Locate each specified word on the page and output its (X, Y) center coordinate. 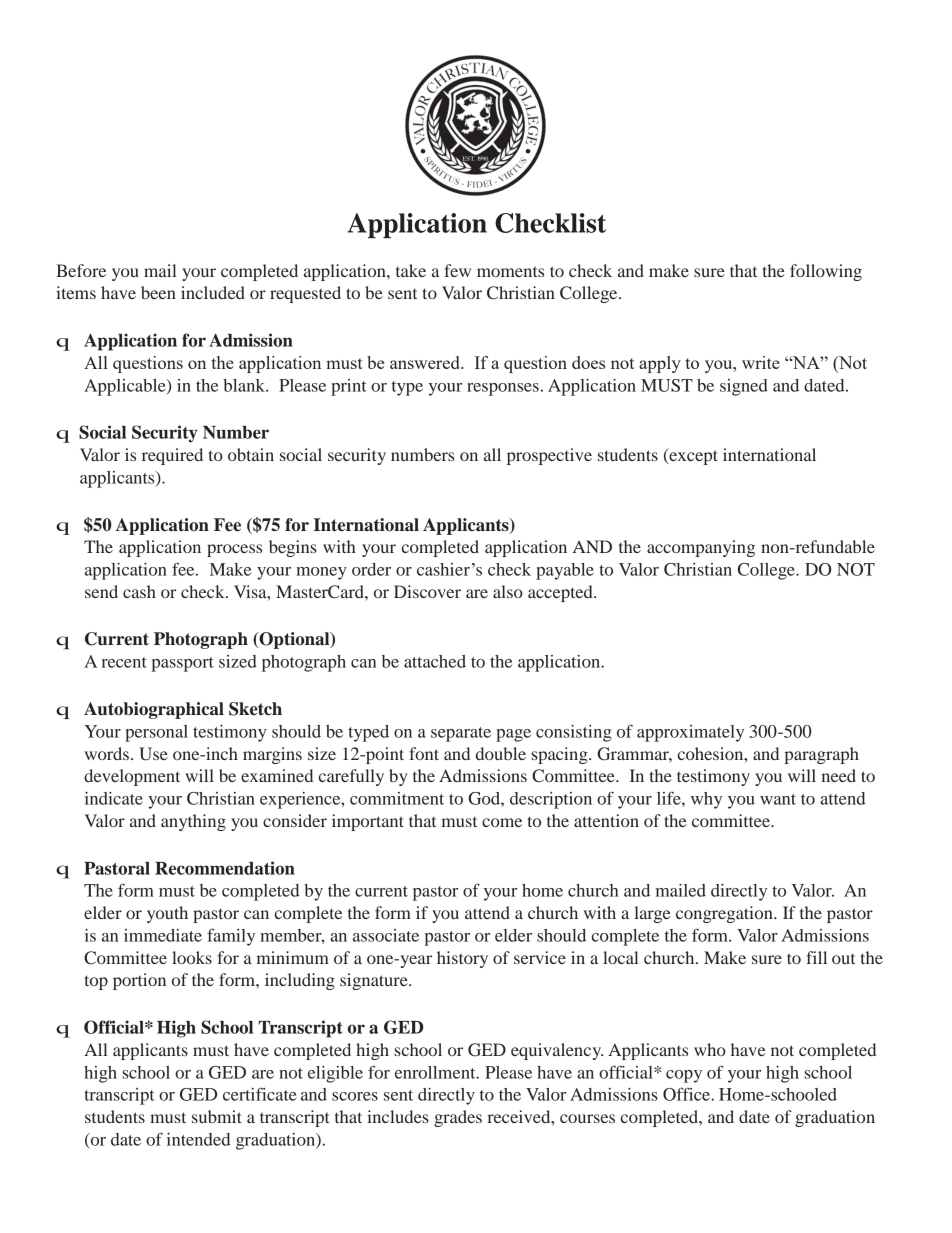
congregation (725, 914)
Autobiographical (154, 710)
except (692, 456)
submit (217, 1116)
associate (386, 935)
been (158, 292)
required (172, 456)
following (826, 272)
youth (167, 914)
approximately (690, 733)
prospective (549, 456)
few (457, 270)
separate (461, 734)
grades (458, 1118)
